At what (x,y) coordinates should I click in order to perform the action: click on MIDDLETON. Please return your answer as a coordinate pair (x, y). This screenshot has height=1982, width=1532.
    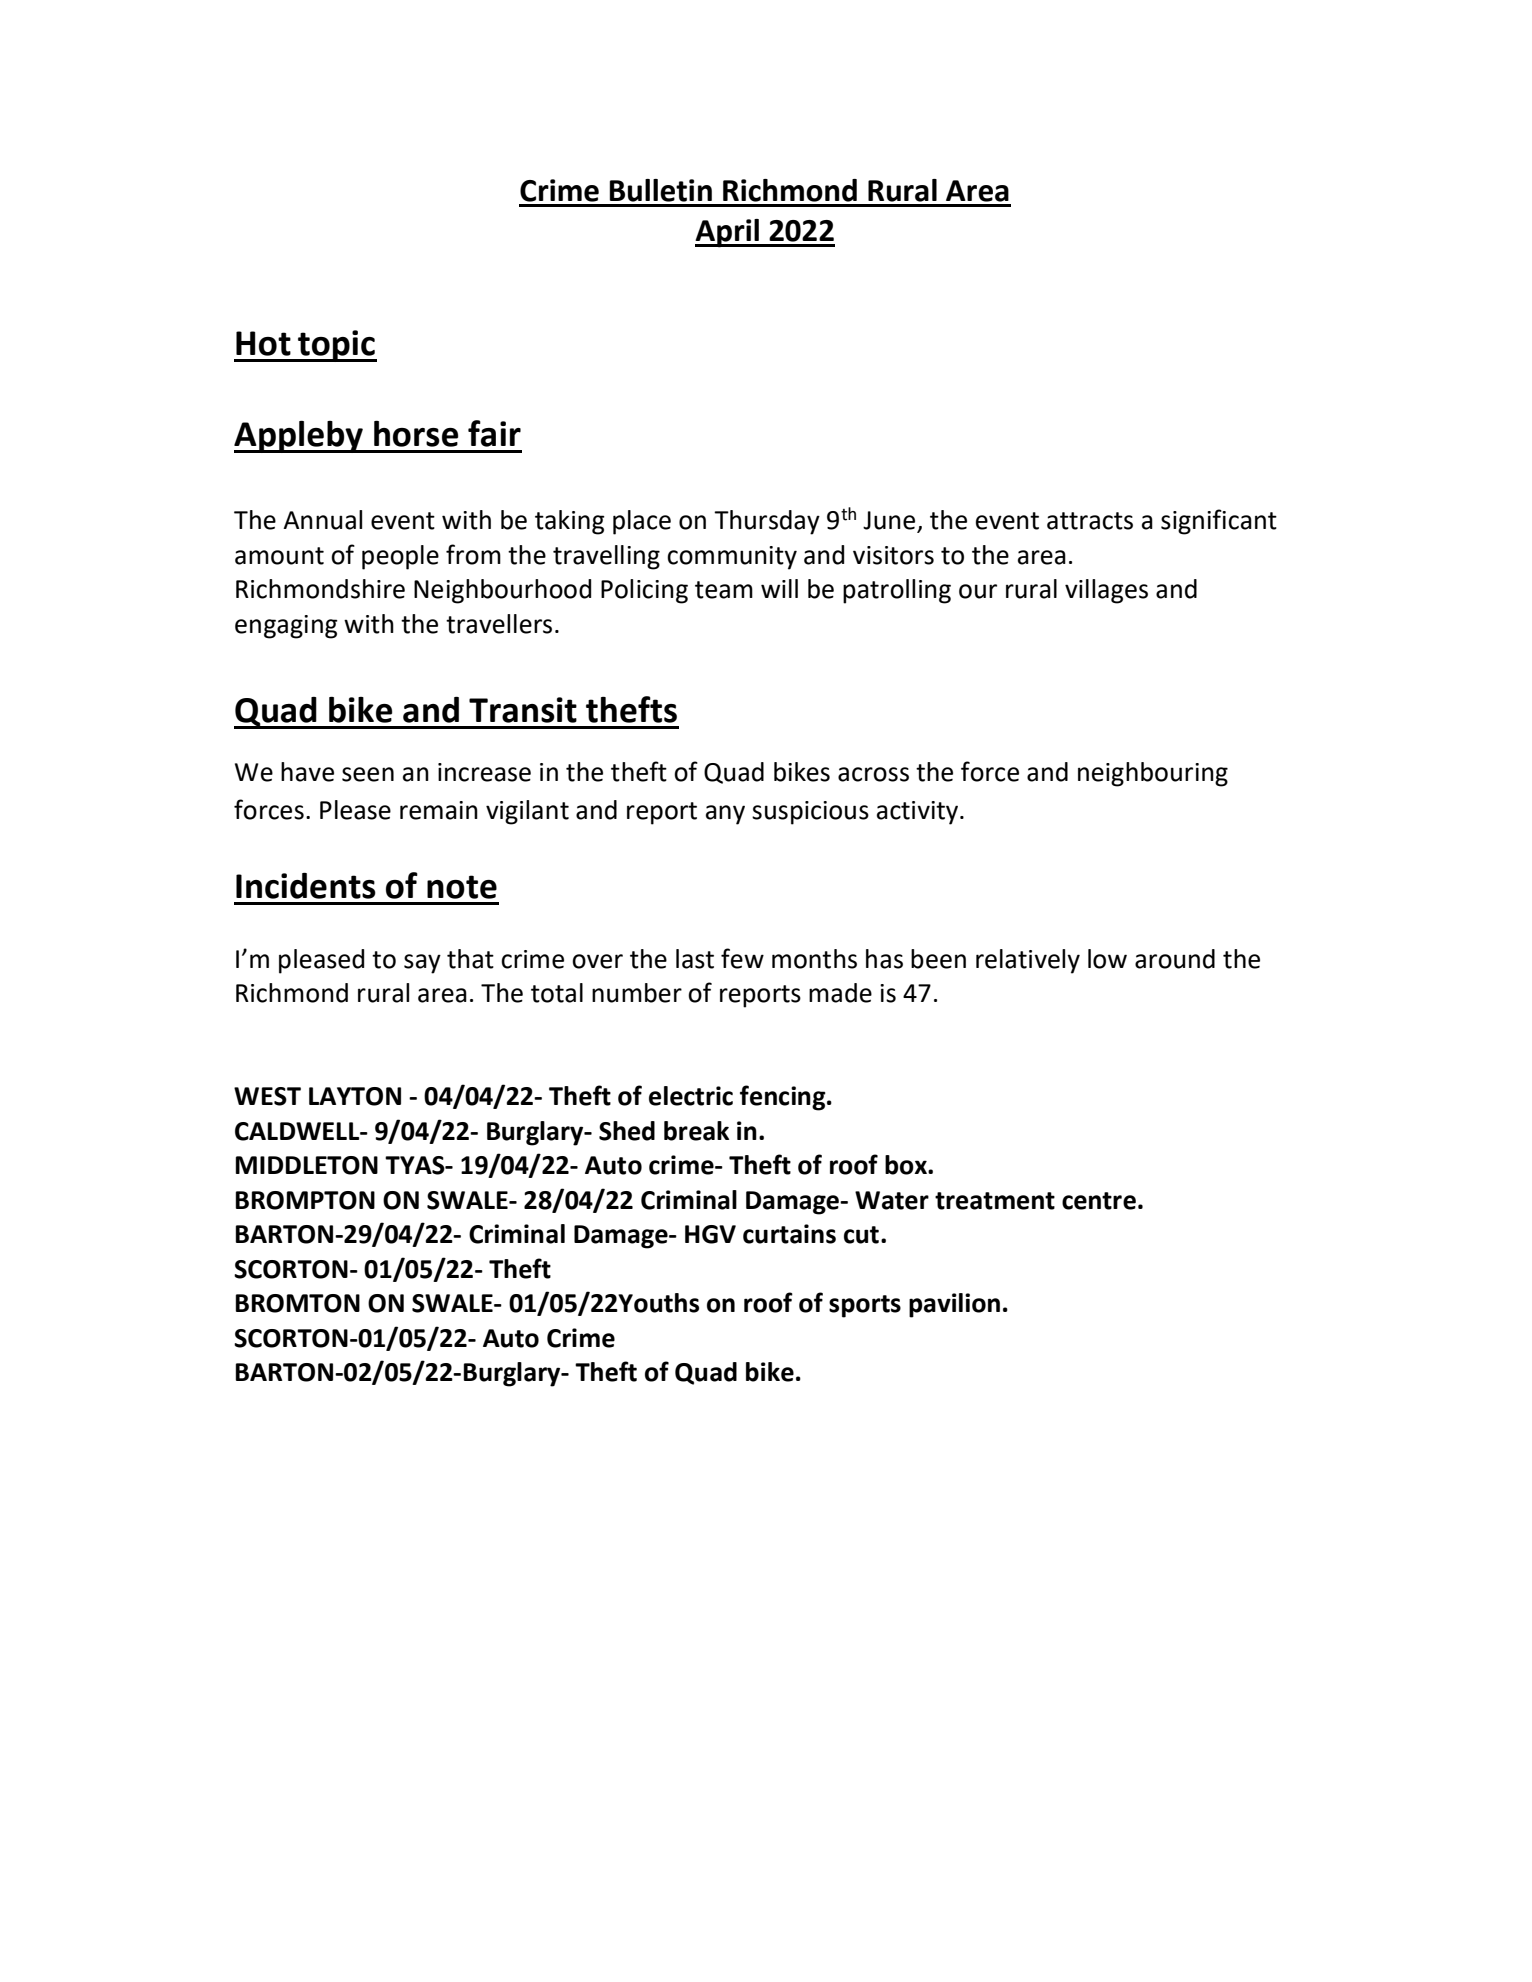
    Looking at the image, I should click on (307, 1165).
